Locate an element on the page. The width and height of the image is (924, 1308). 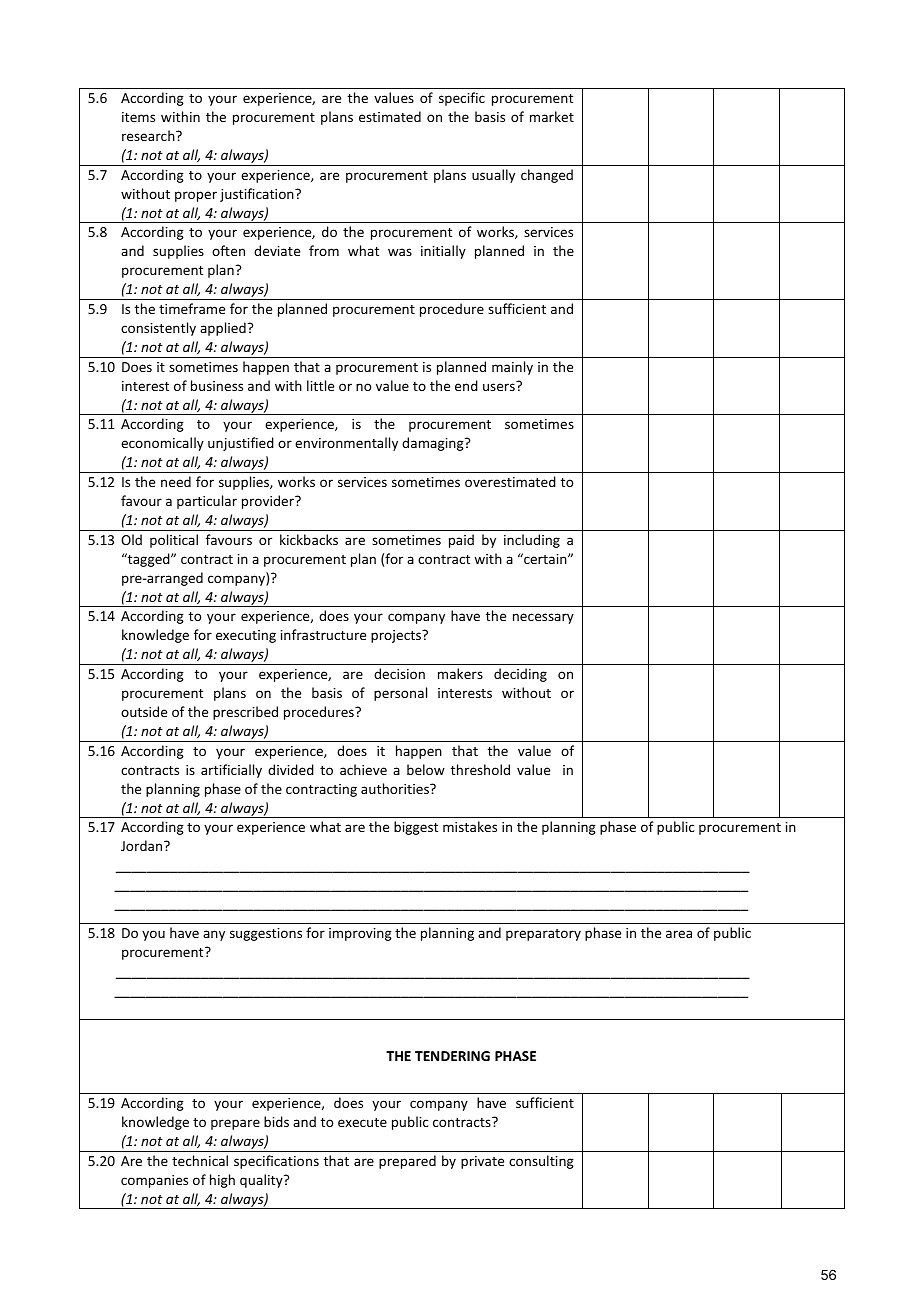
area is located at coordinates (679, 934).
